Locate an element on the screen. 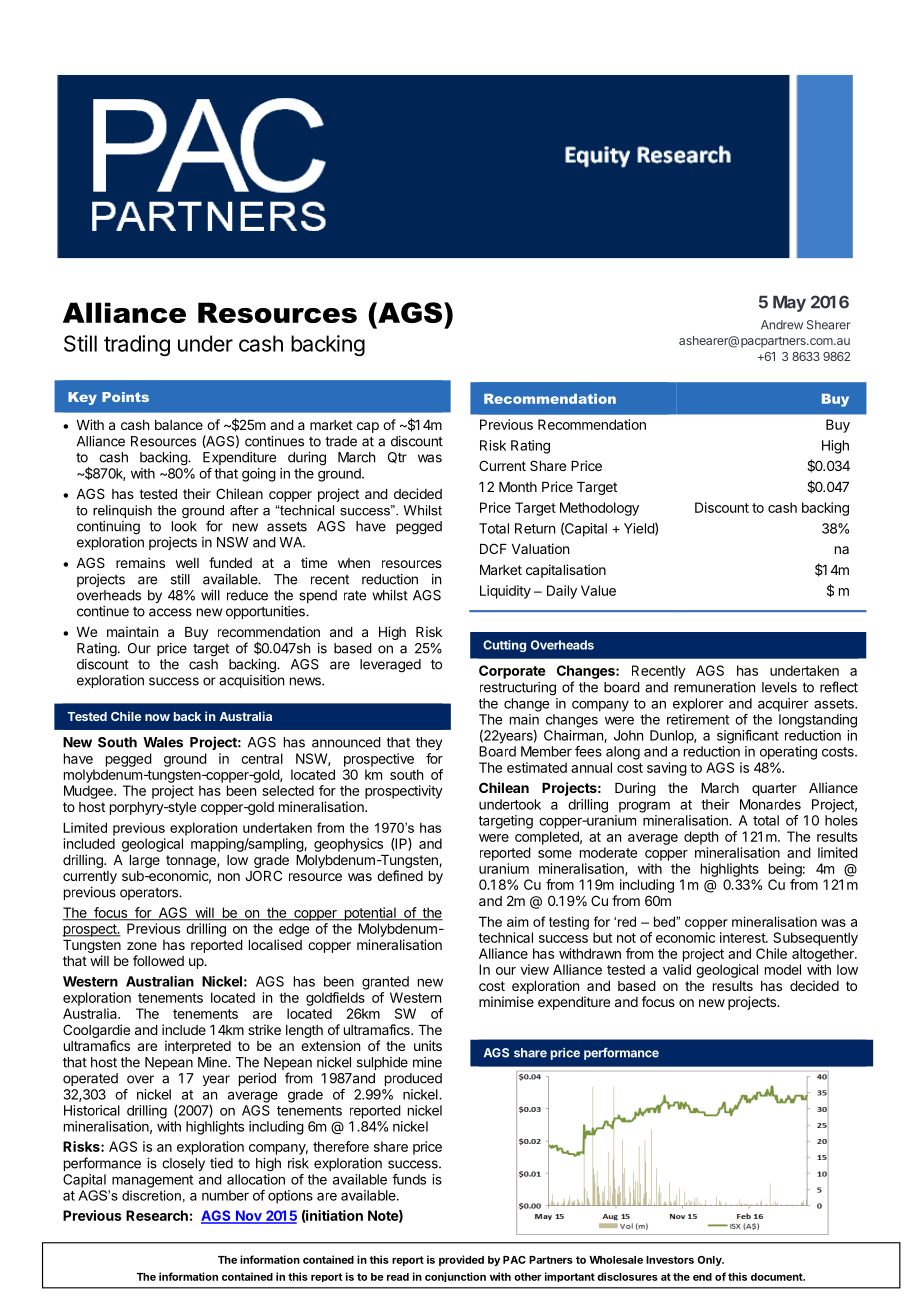  quarter is located at coordinates (774, 789).
